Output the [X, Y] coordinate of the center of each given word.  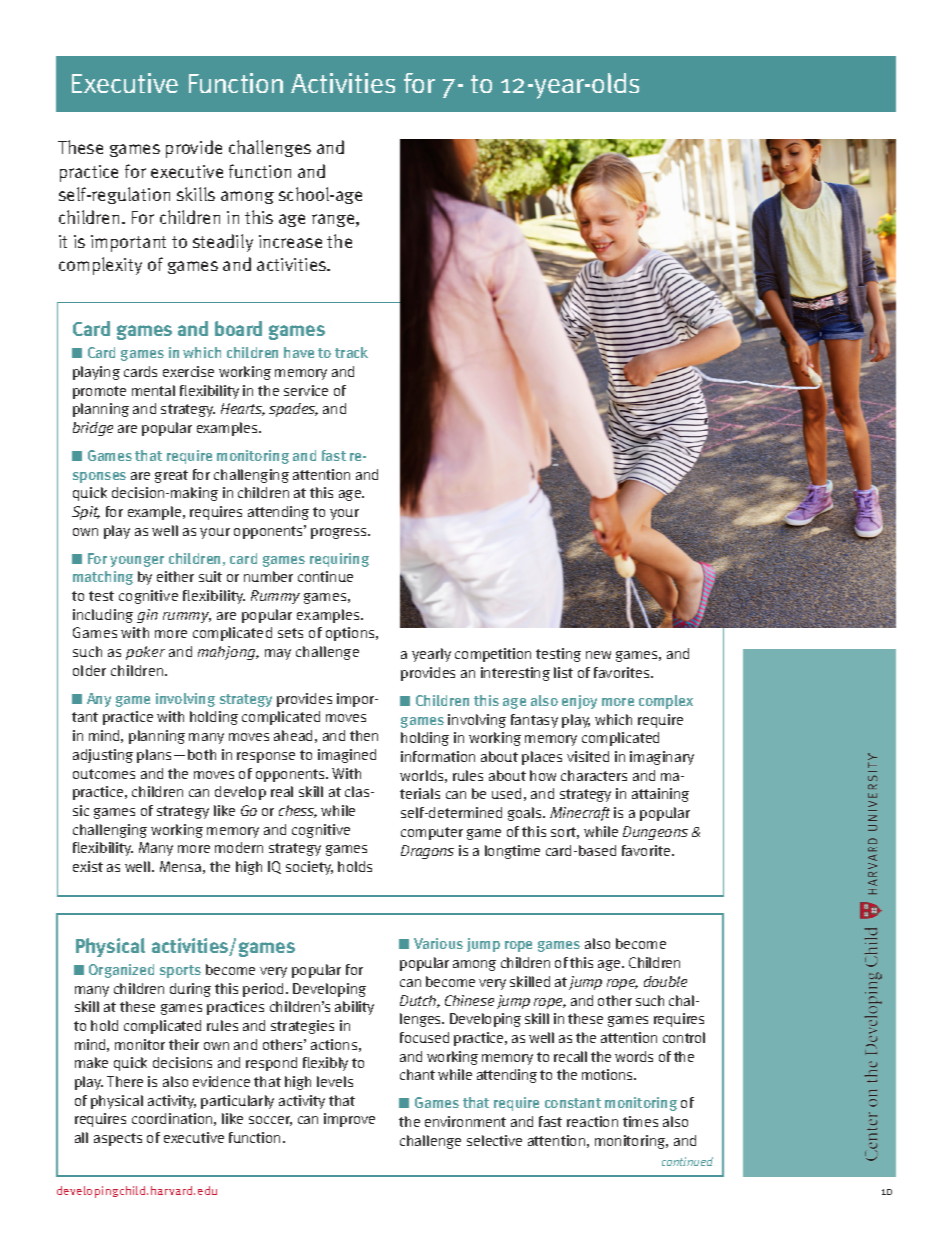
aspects [118, 1139]
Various [438, 943]
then [364, 735]
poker [145, 653]
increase [290, 241]
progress [340, 533]
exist [88, 866]
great [171, 476]
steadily [223, 243]
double [665, 981]
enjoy [579, 702]
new [598, 655]
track [351, 352]
